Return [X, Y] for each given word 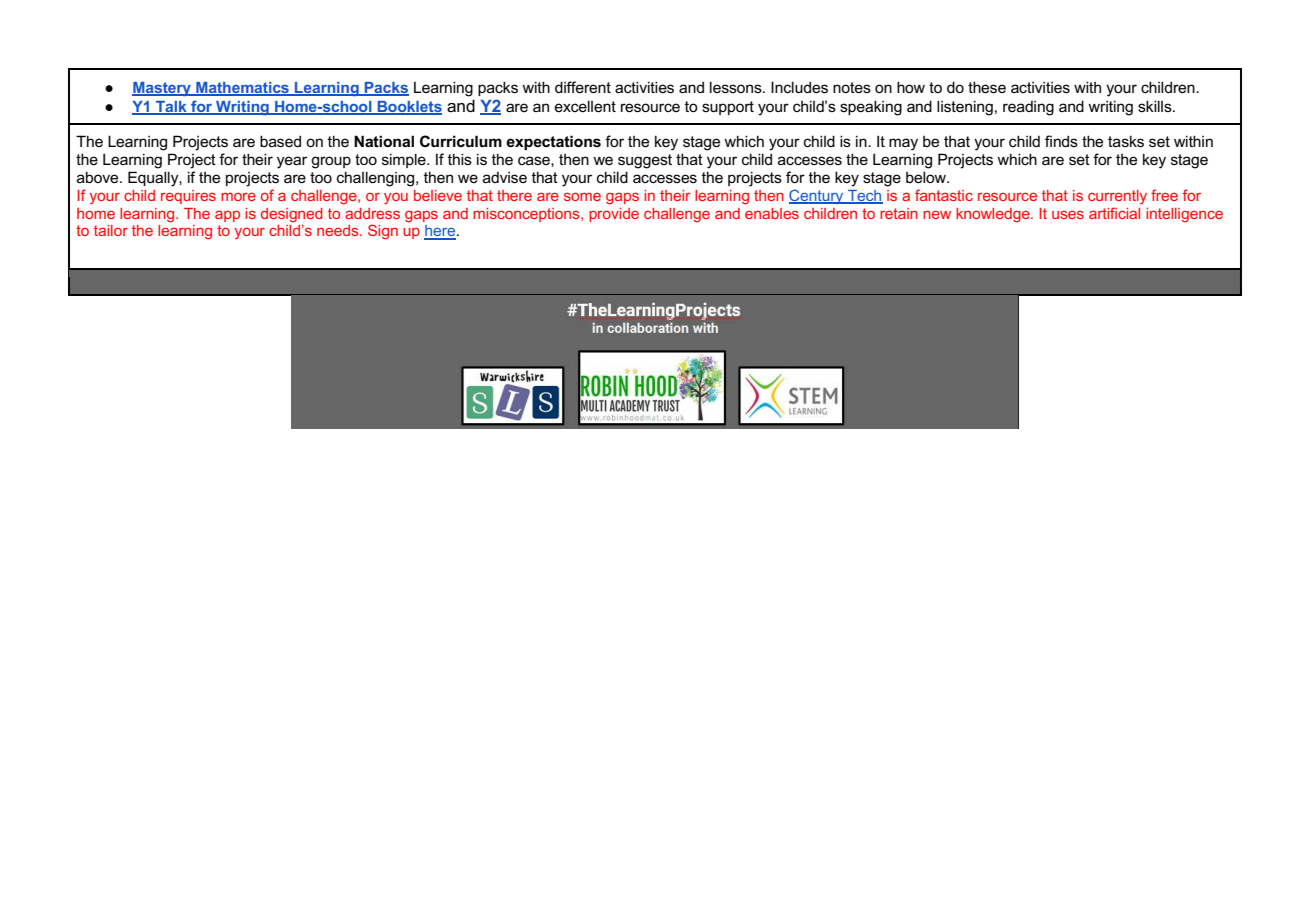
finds [1061, 141]
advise [505, 177]
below [927, 177]
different [583, 87]
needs [339, 230]
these [987, 87]
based [280, 141]
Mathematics [242, 88]
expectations [553, 142]
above [99, 177]
